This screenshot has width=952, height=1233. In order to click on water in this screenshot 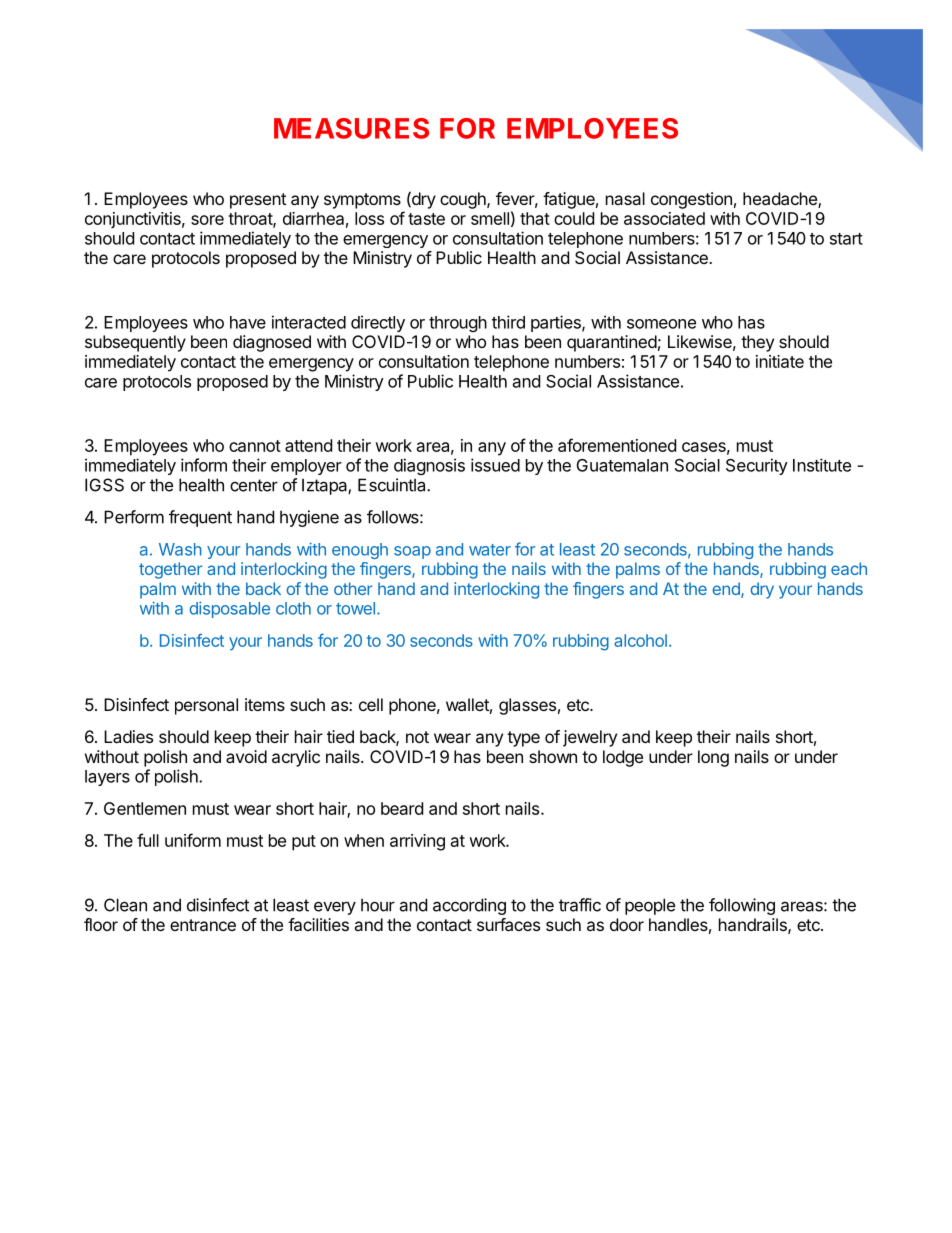, I will do `click(490, 550)`.
